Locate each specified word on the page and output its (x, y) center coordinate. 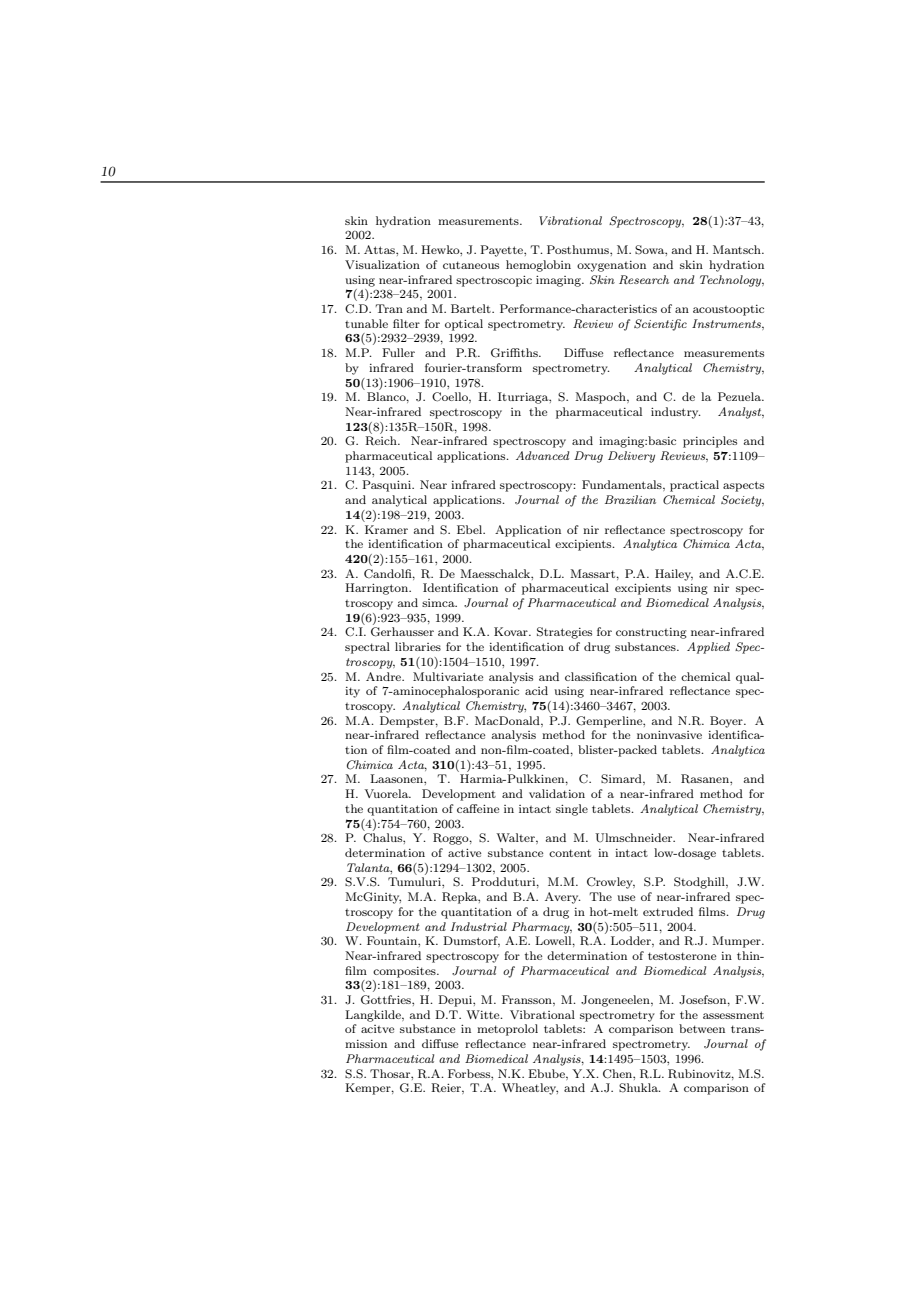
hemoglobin (538, 266)
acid (536, 690)
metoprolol (507, 1030)
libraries (418, 646)
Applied (708, 648)
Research (644, 279)
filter (406, 323)
